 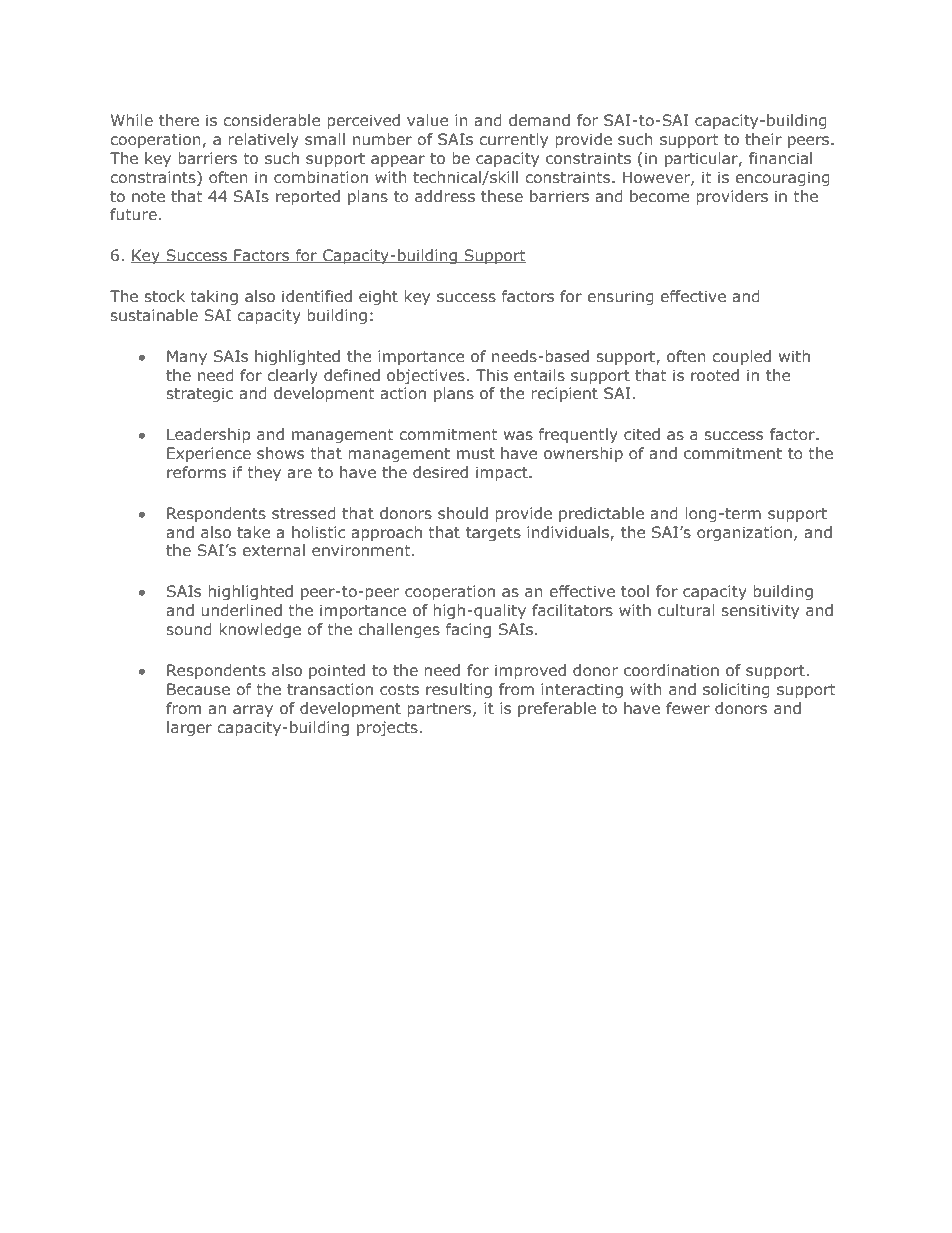 I want to click on sustainable, so click(x=154, y=315).
